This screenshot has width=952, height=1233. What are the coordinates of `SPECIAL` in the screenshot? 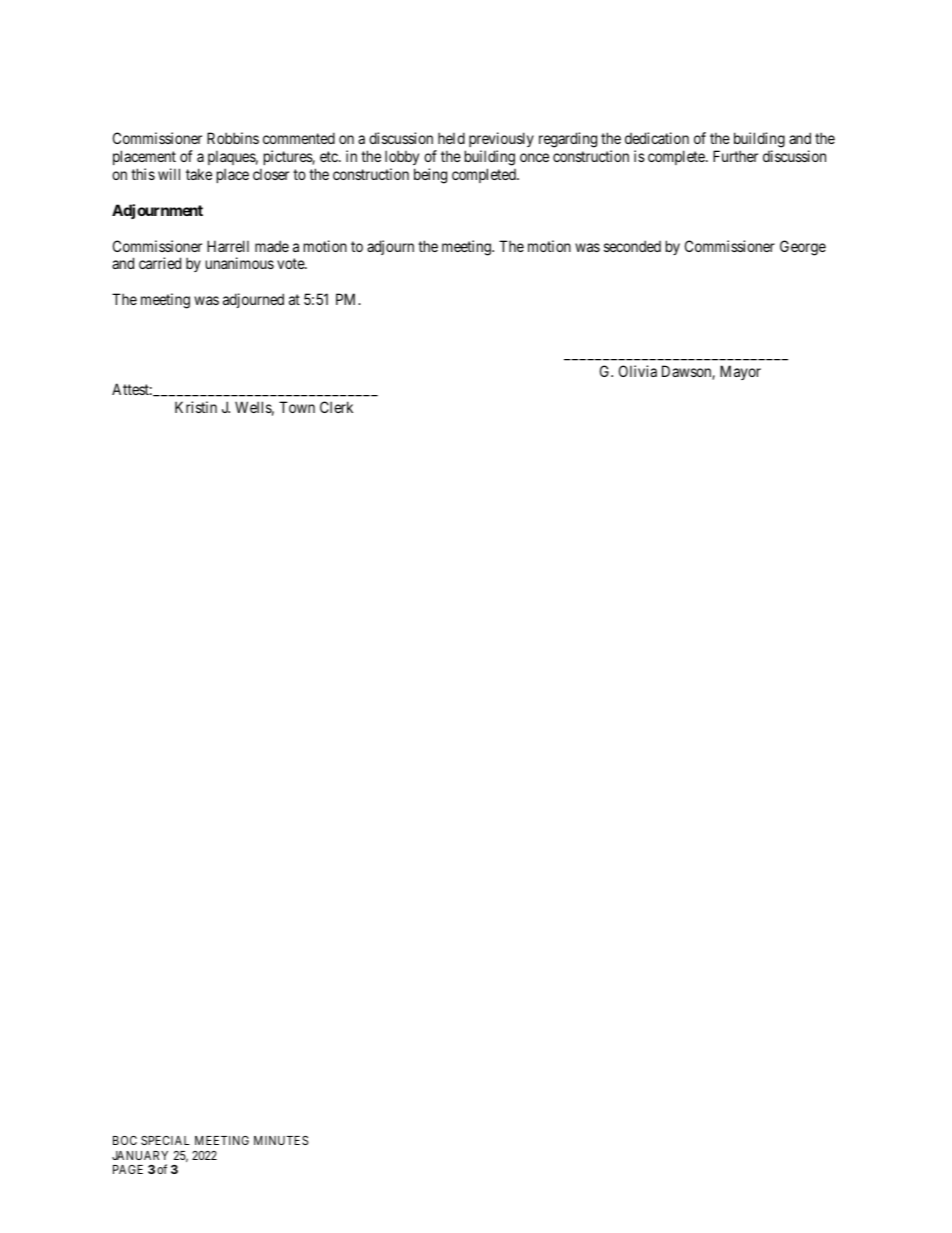 It's located at (165, 1140).
